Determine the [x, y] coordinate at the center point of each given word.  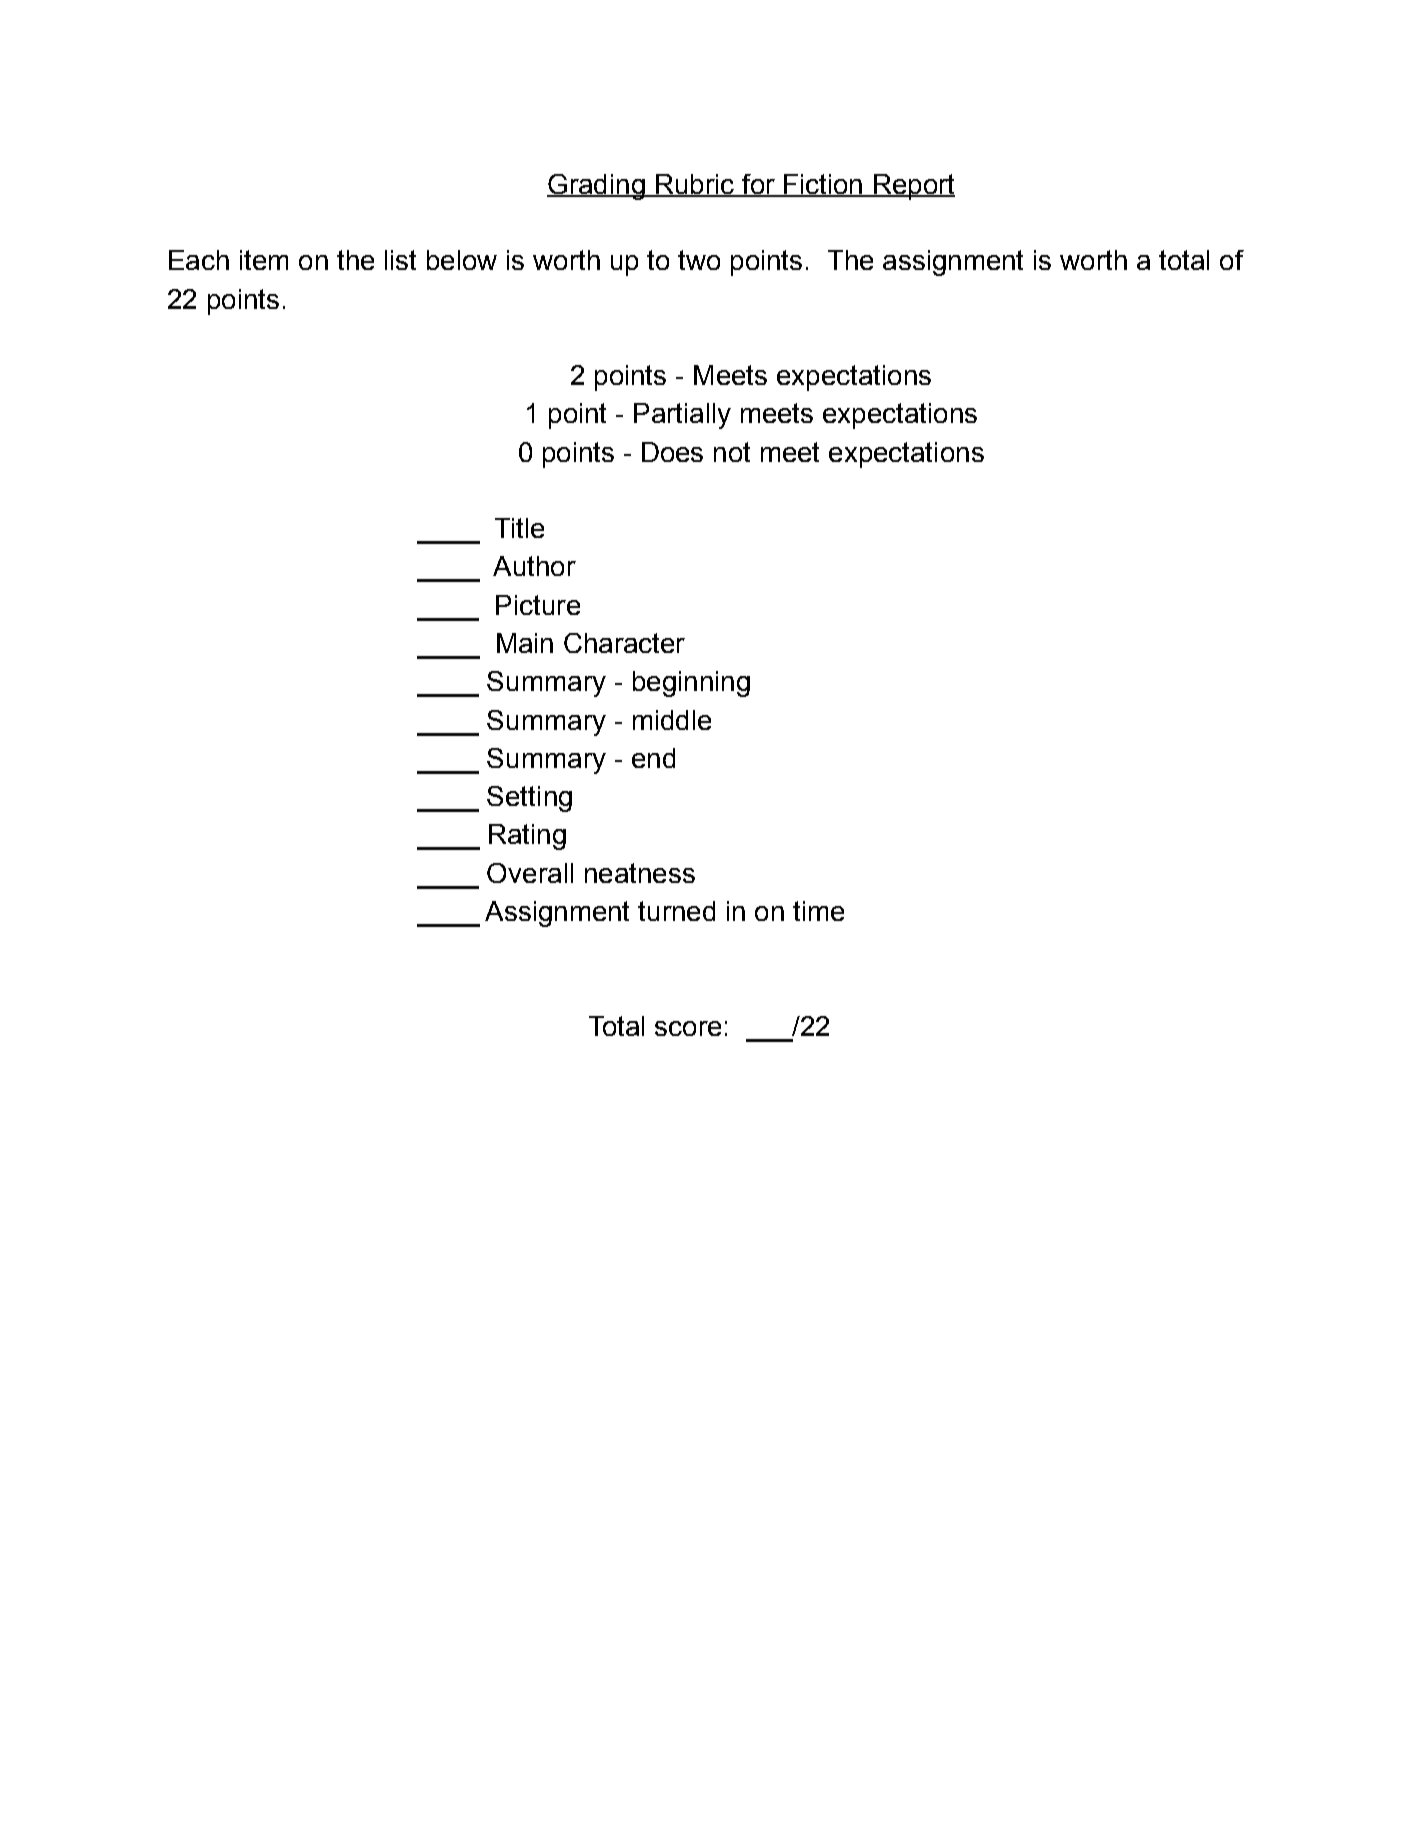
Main [525, 643]
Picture [538, 605]
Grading [597, 187]
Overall [530, 873]
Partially [682, 416]
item [264, 260]
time [818, 911]
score [688, 1028]
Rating [527, 837]
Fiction [823, 185]
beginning [691, 684]
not [732, 452]
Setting [529, 799]
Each [199, 260]
